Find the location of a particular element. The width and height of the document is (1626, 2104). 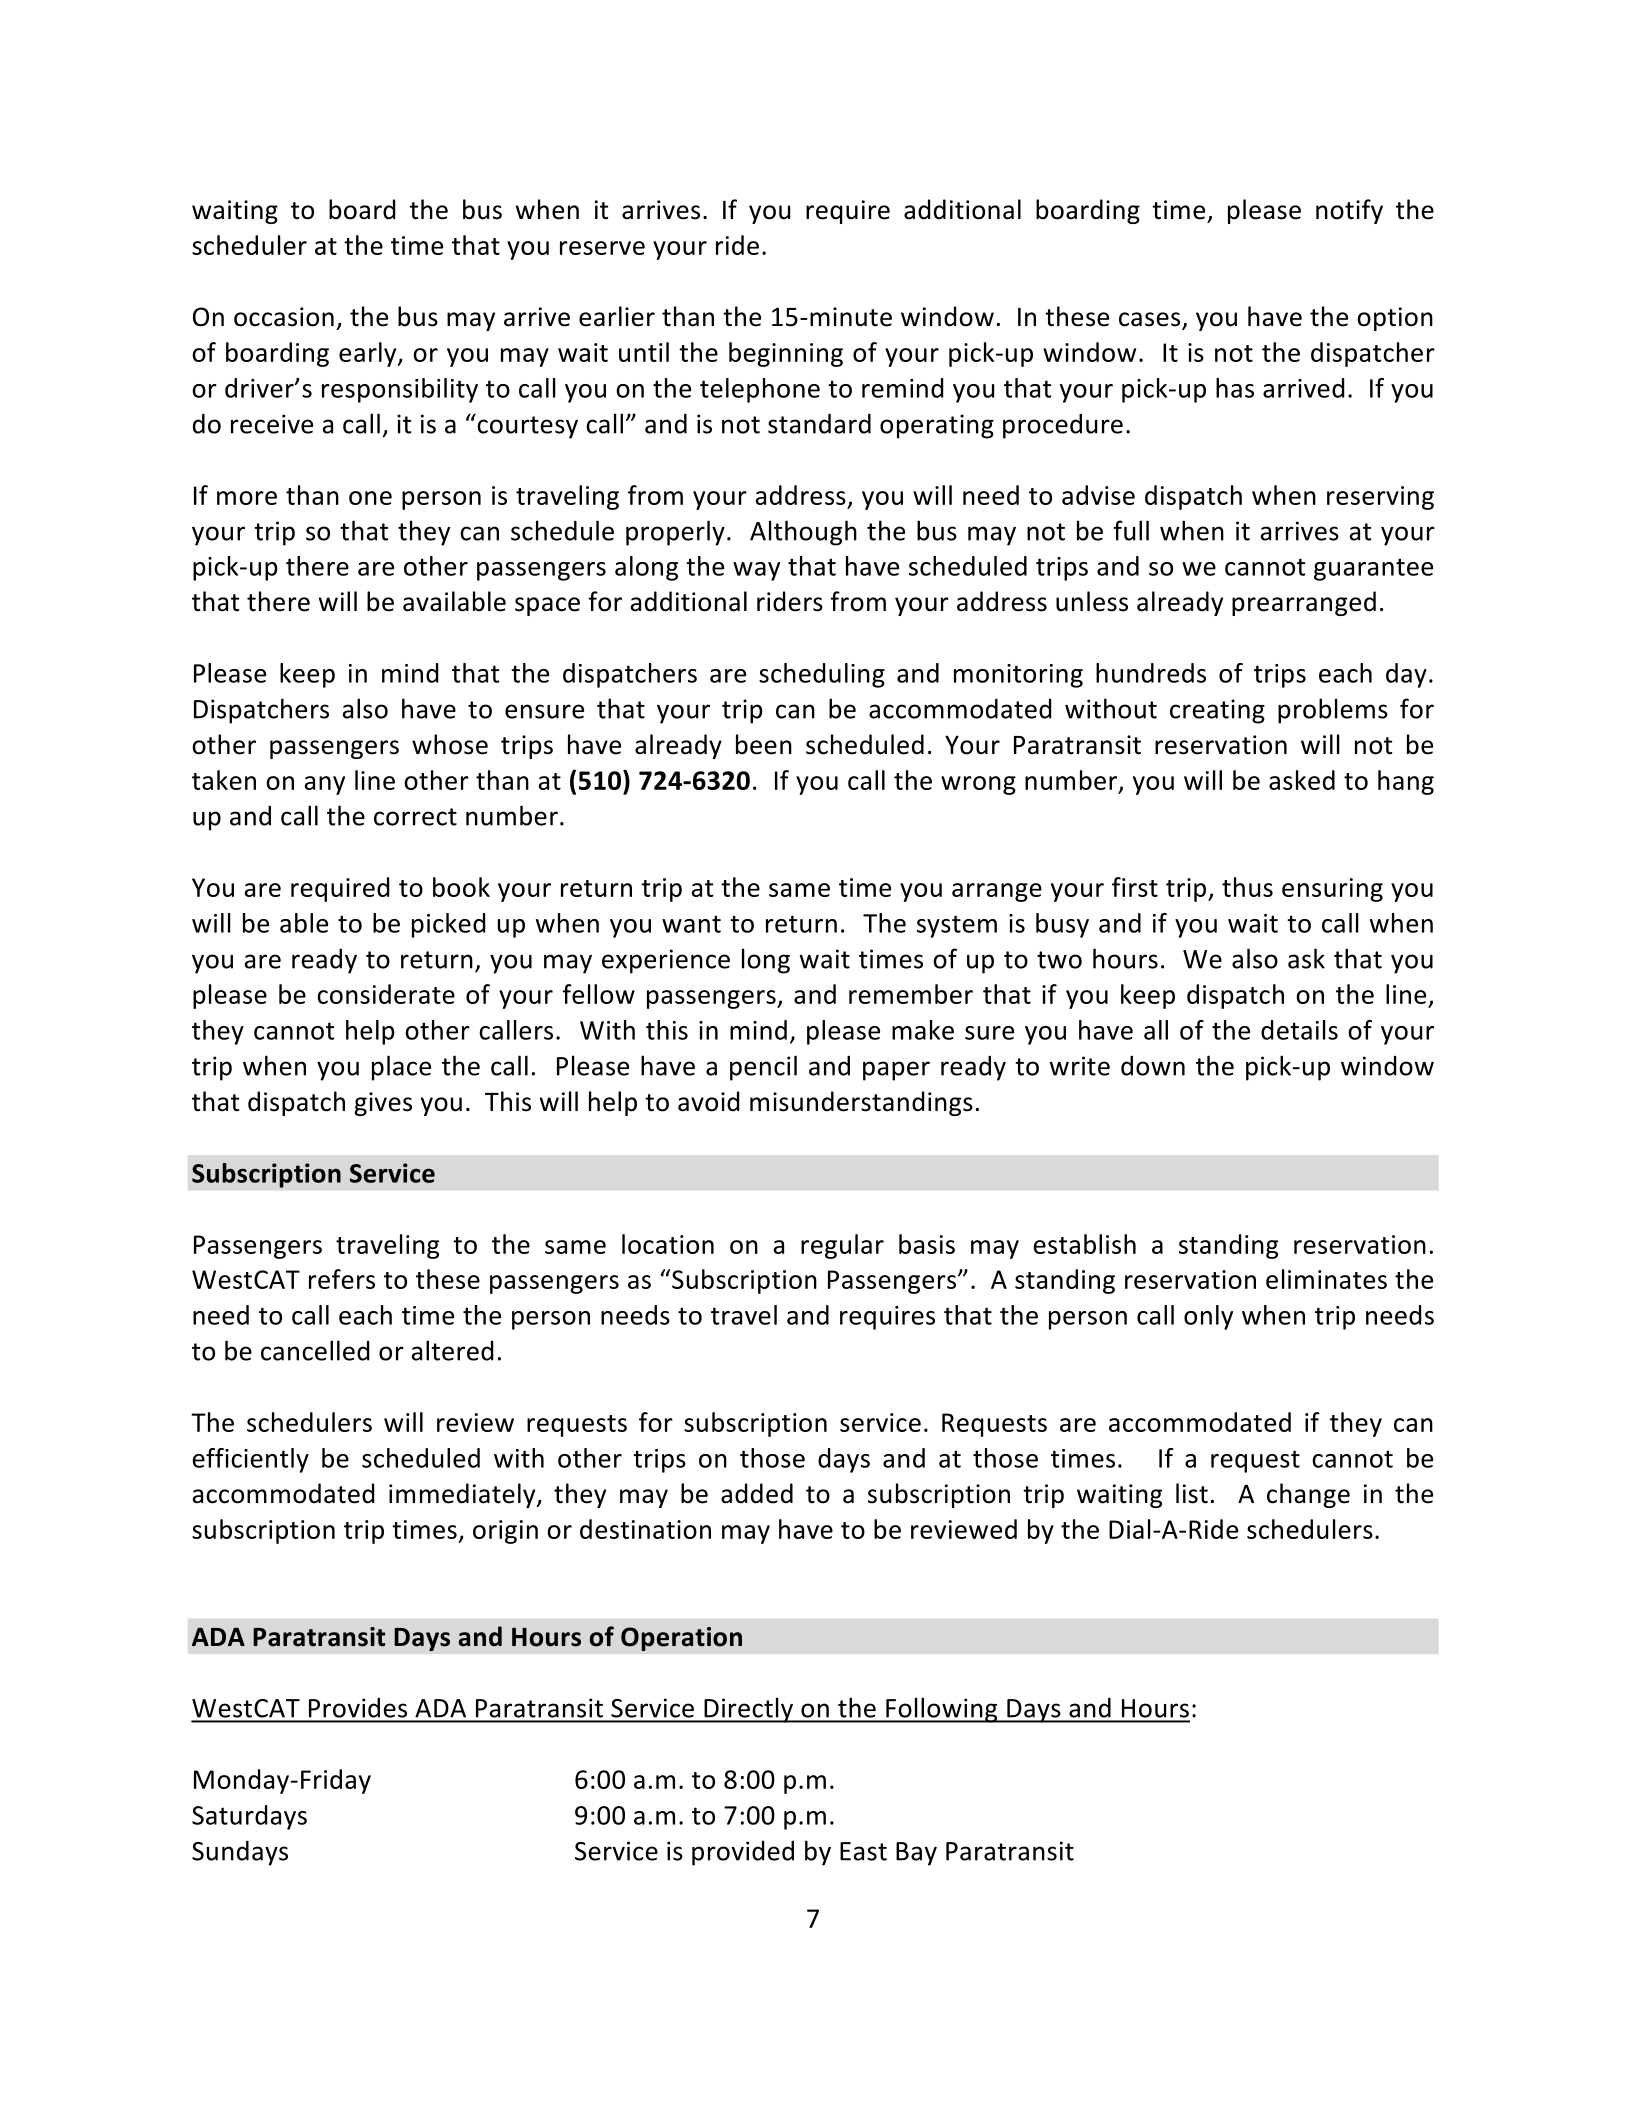

creating is located at coordinates (1217, 711).
